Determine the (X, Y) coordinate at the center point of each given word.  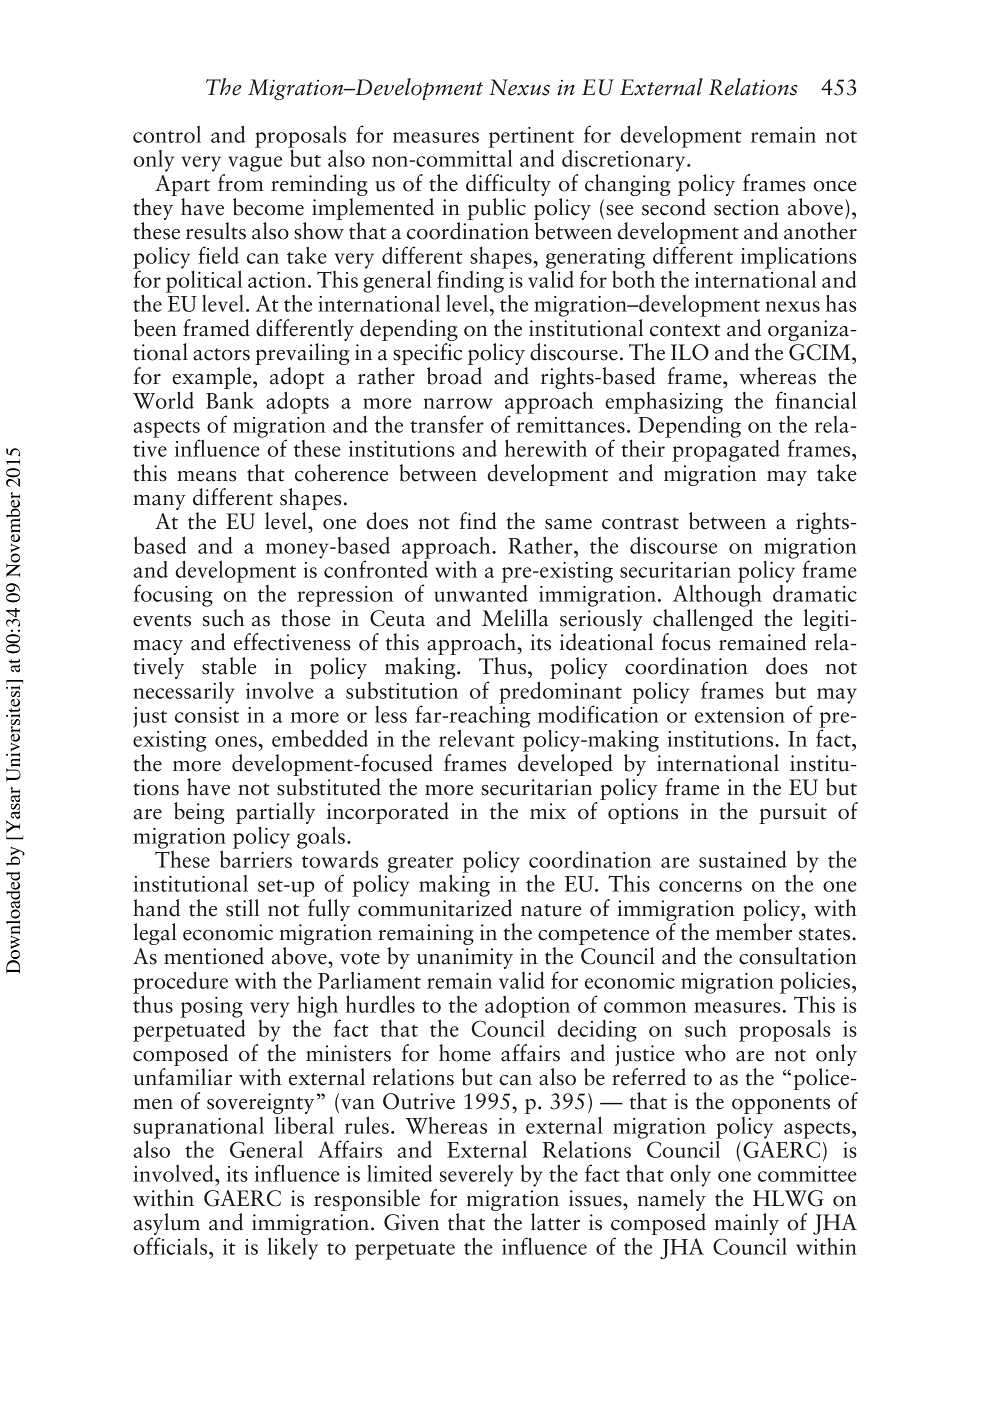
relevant (477, 738)
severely (476, 1176)
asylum (167, 1225)
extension (740, 715)
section (746, 207)
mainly (746, 1224)
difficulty (508, 185)
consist (207, 715)
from (241, 181)
